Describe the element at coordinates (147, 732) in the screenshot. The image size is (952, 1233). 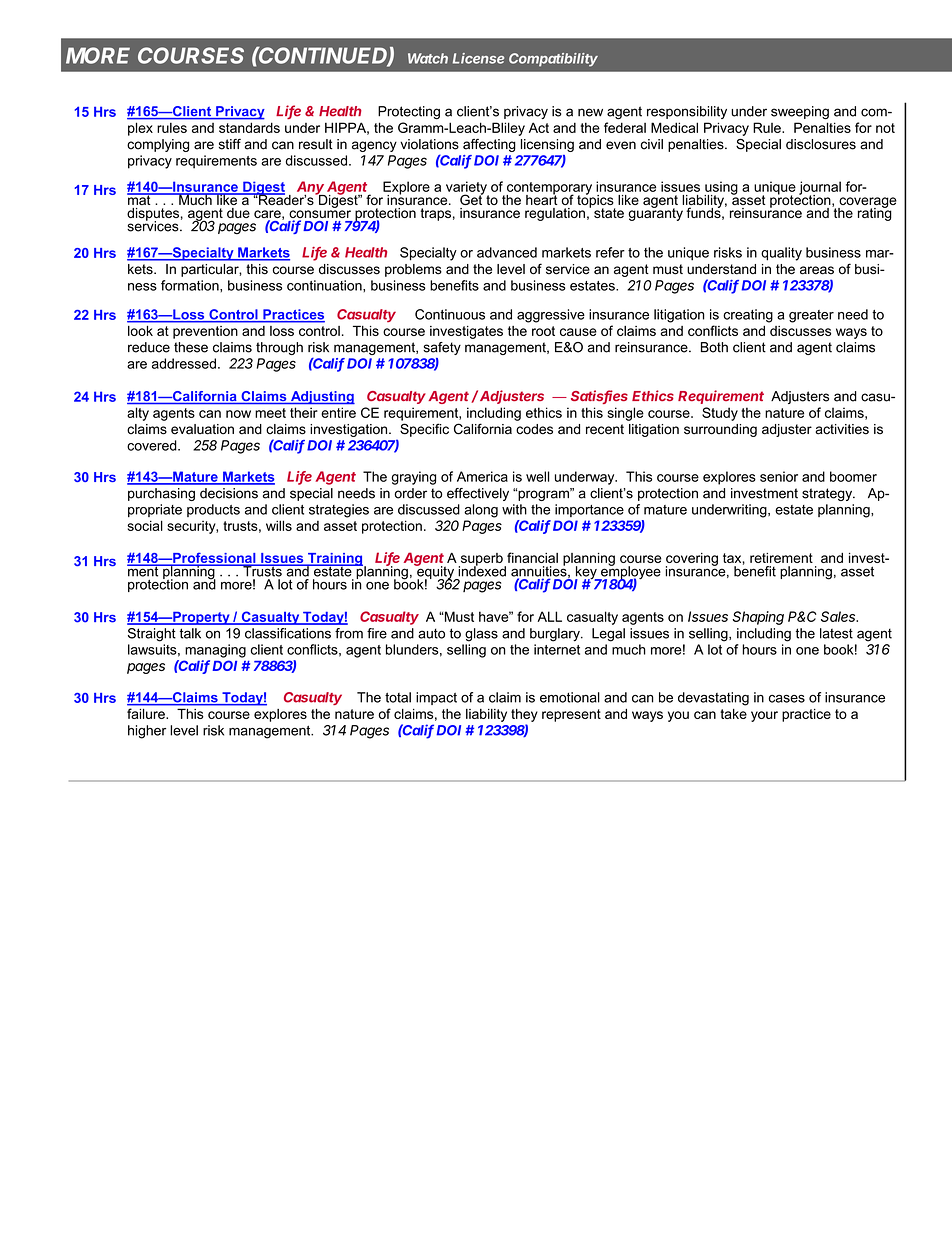
I see `higher` at that location.
